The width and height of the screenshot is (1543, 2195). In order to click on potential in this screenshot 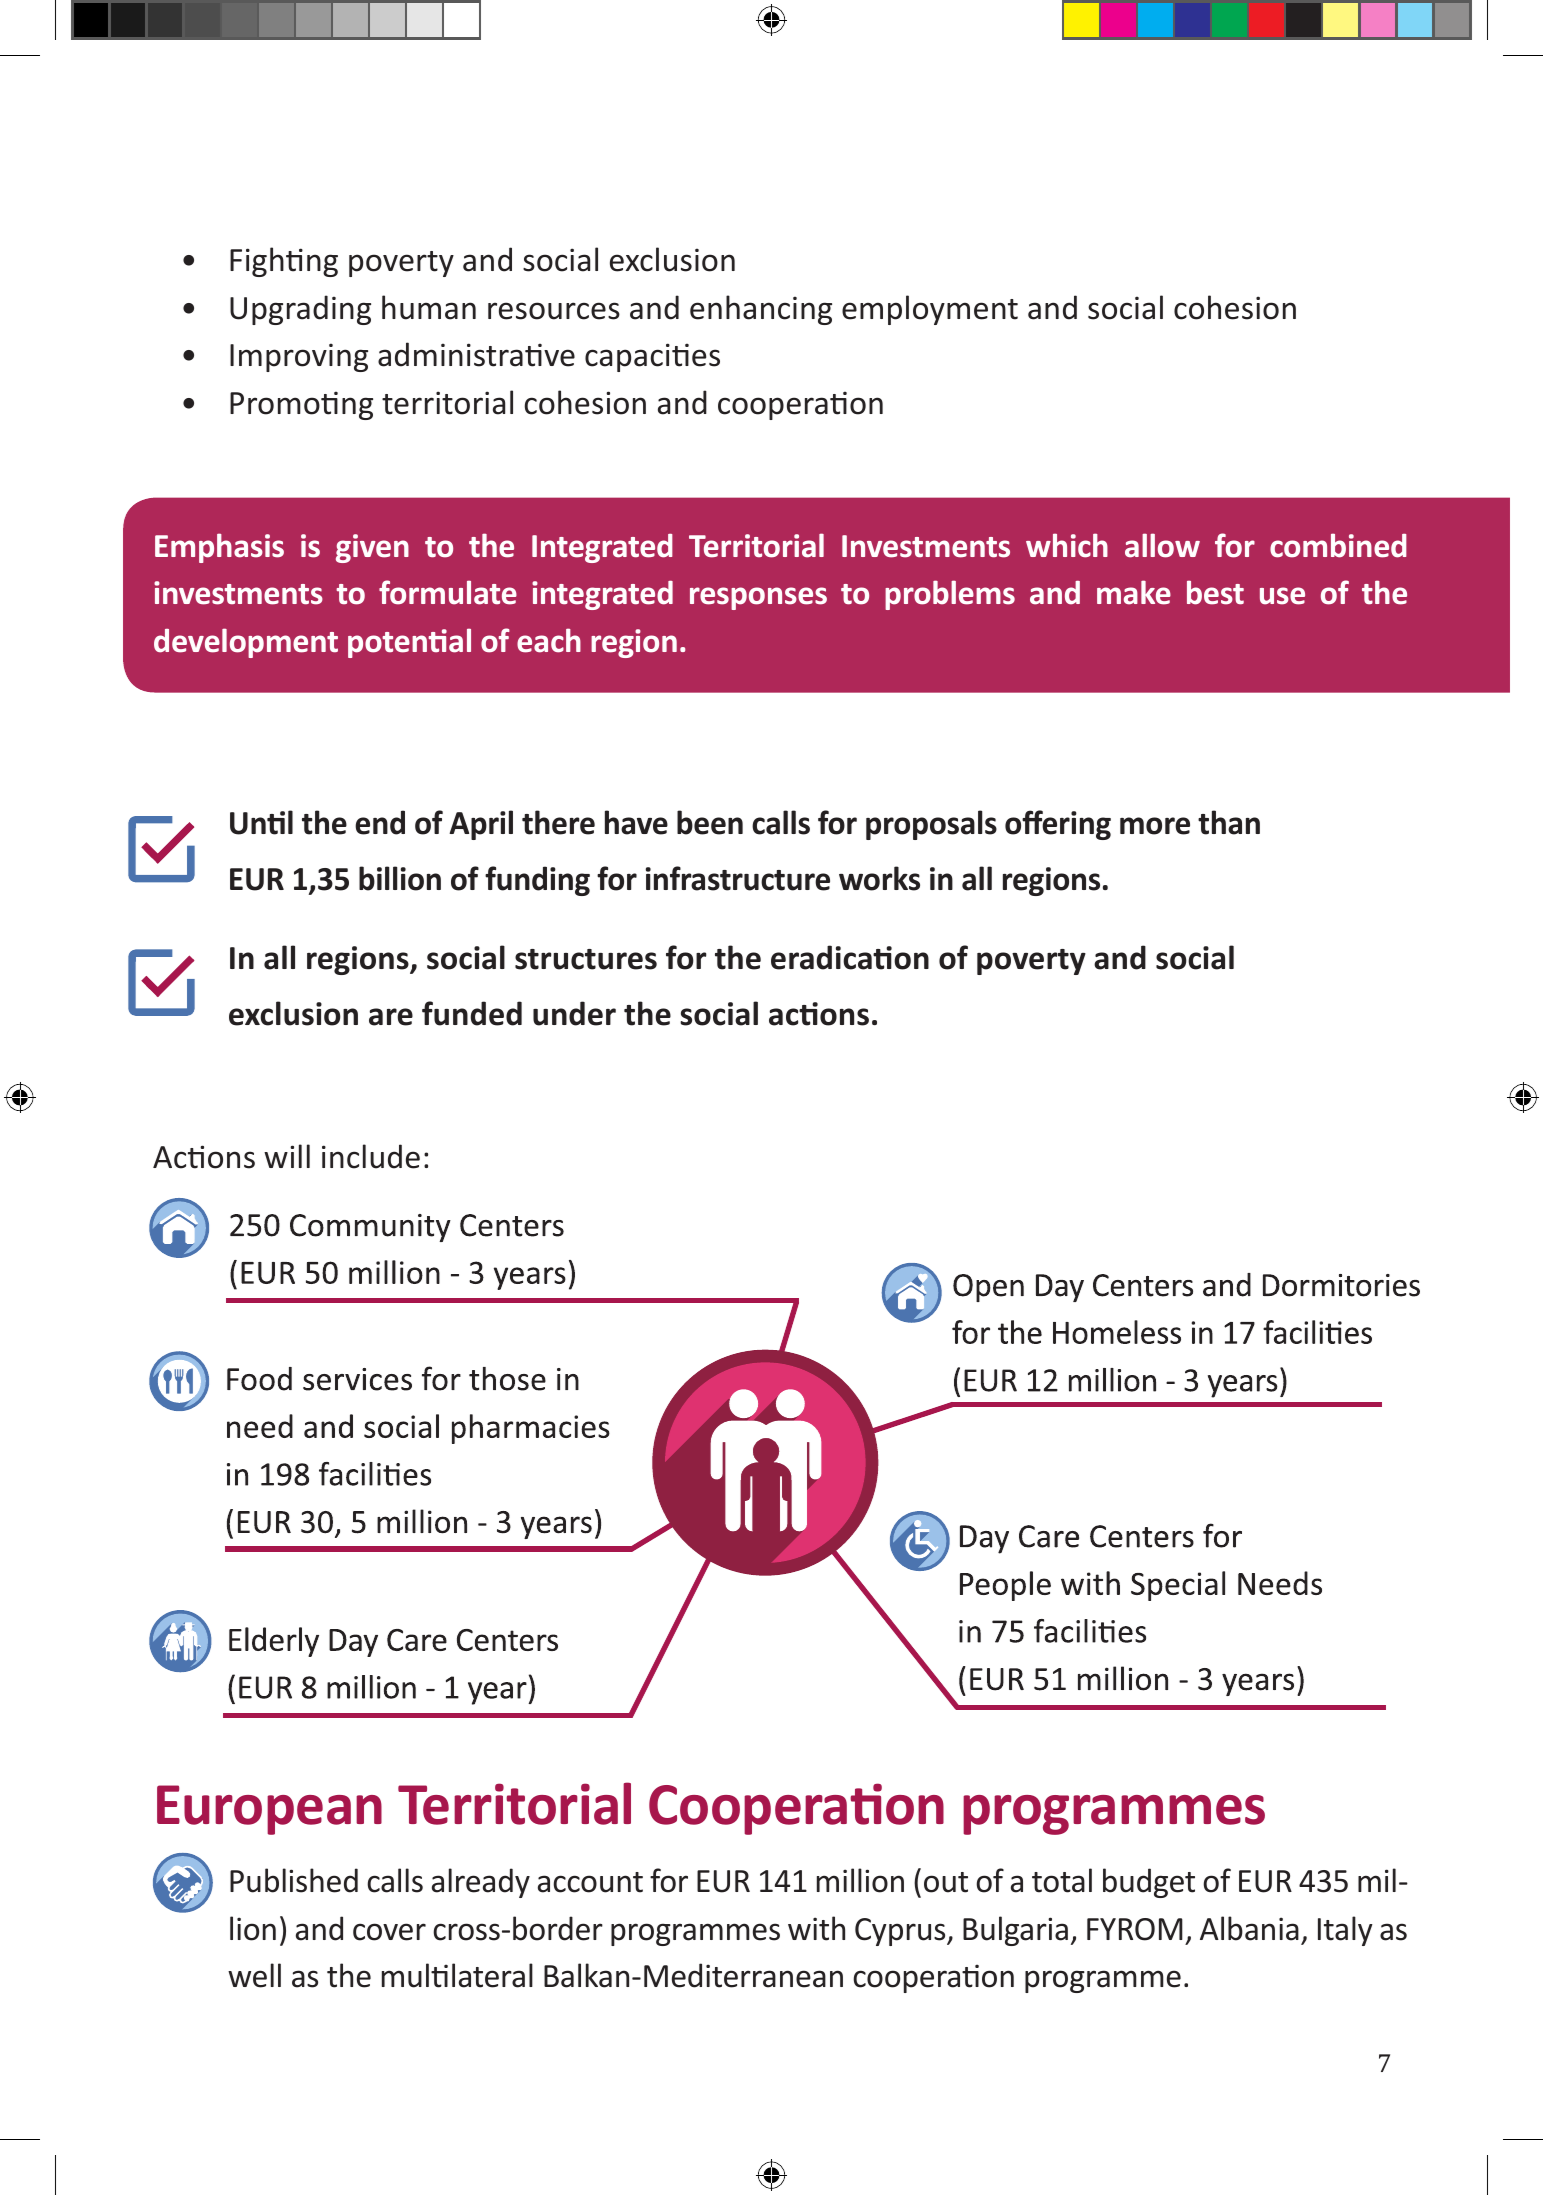, I will do `click(409, 643)`.
